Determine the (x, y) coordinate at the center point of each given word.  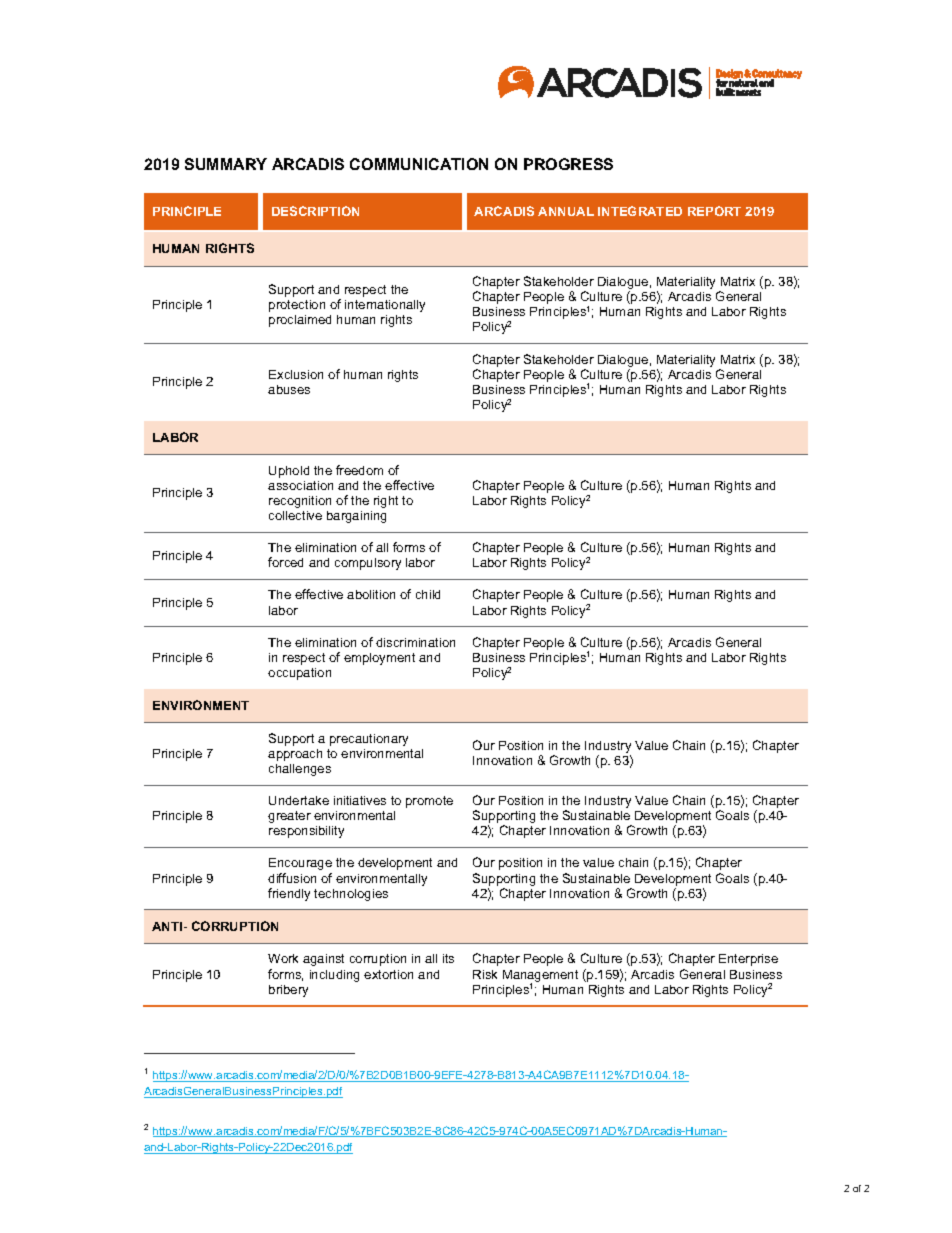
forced (285, 562)
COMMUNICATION (419, 164)
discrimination (415, 642)
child (428, 594)
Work (283, 958)
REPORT (714, 211)
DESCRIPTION (315, 211)
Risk (485, 974)
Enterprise (748, 960)
